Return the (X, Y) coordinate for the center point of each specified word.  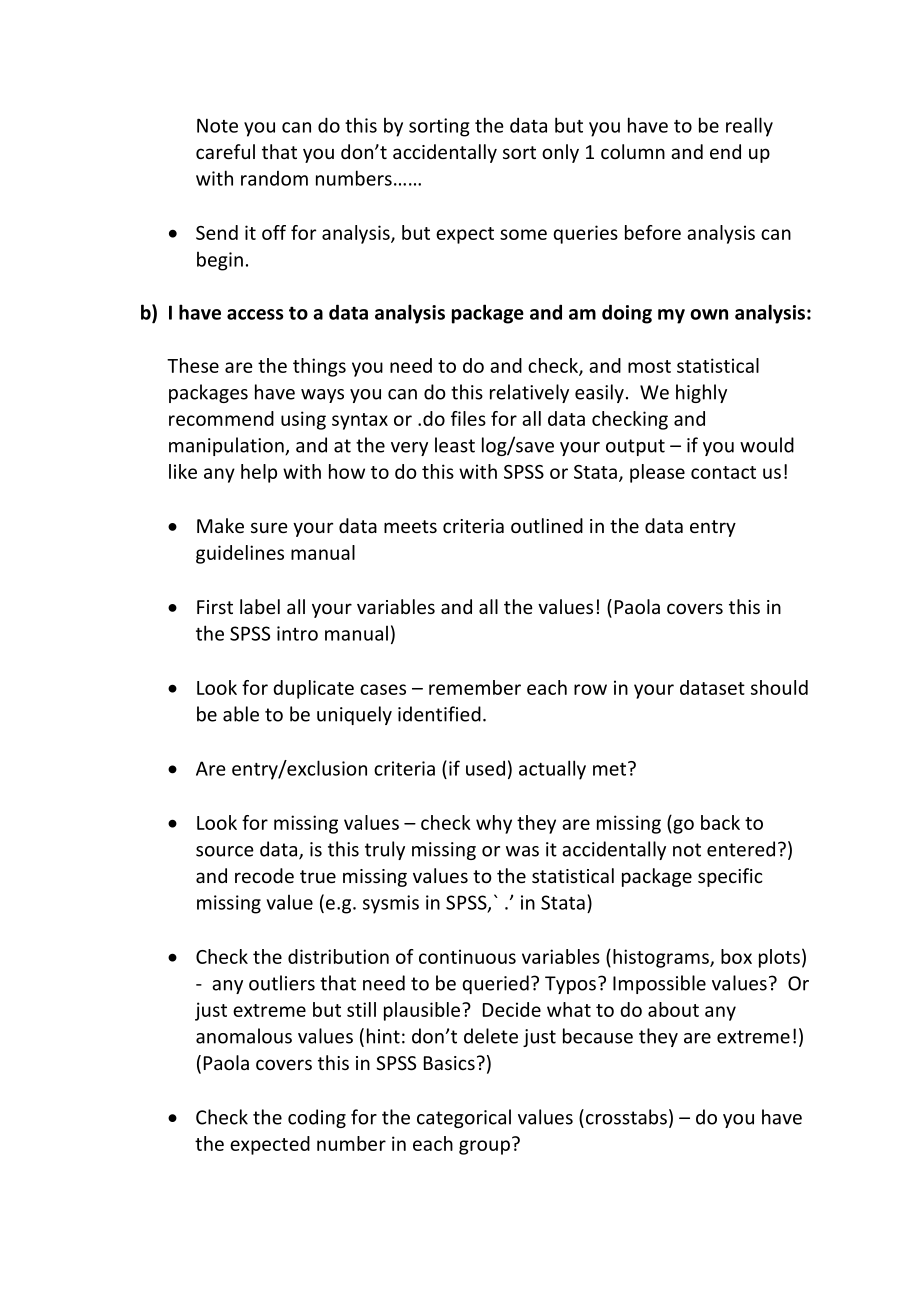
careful (225, 151)
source (225, 851)
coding (317, 1118)
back (720, 822)
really (749, 127)
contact (723, 472)
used (485, 768)
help (259, 473)
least (455, 445)
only (560, 153)
